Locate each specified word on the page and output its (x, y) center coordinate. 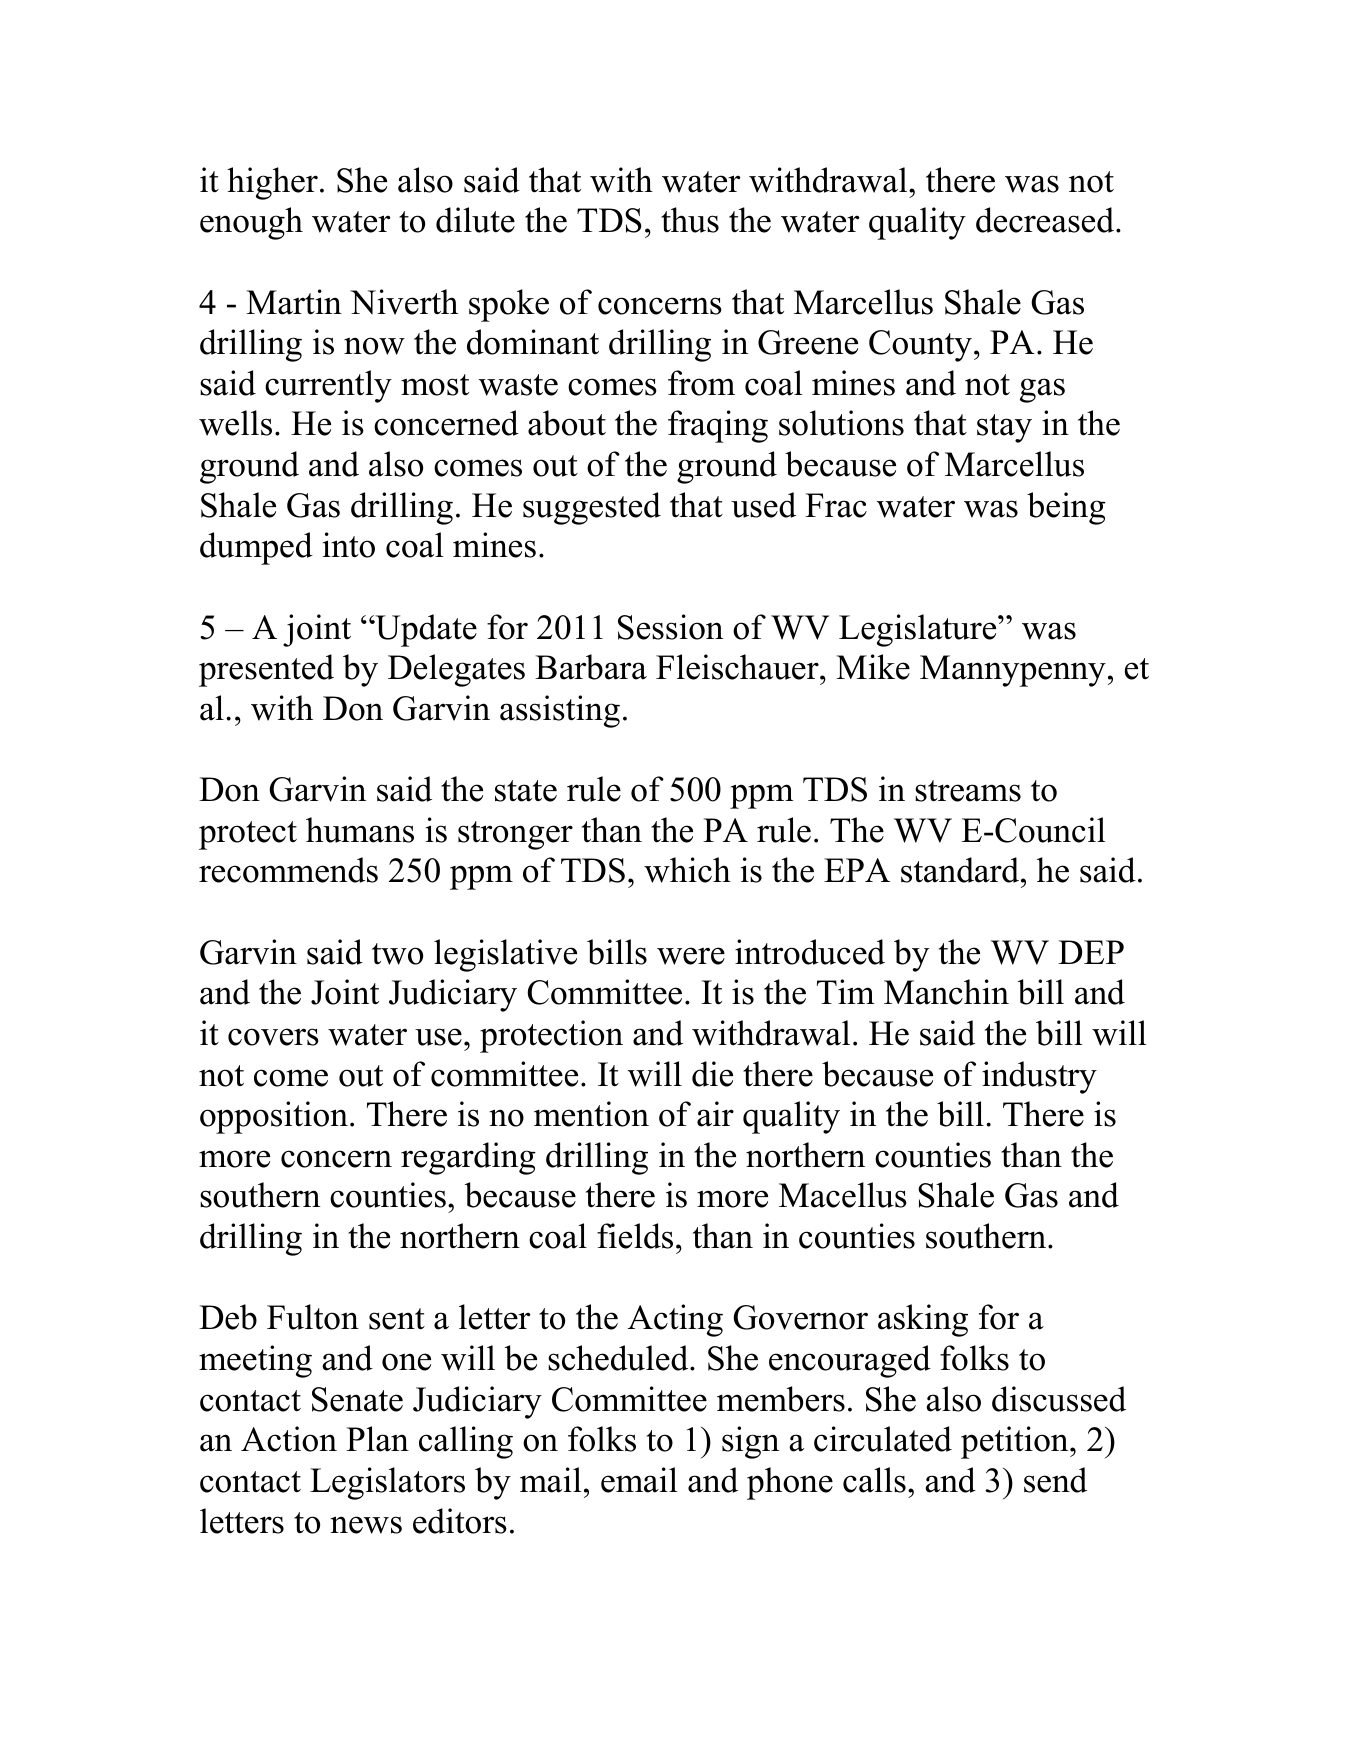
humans (360, 830)
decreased (1046, 220)
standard (961, 870)
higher (272, 183)
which (687, 870)
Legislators (387, 1483)
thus (690, 220)
